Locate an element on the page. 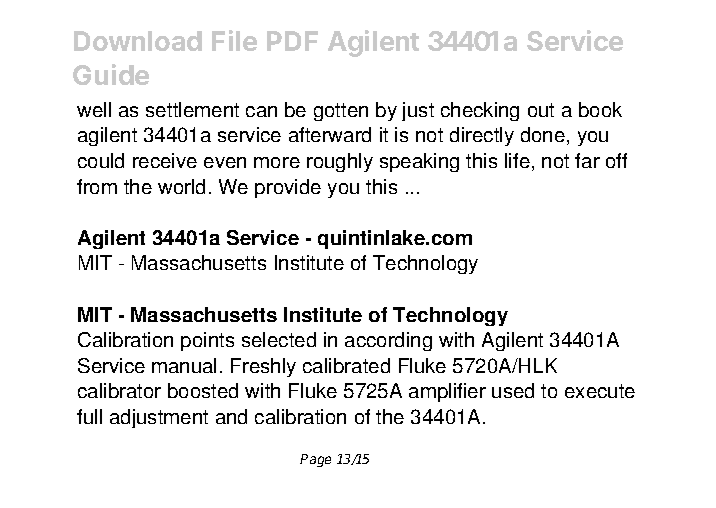 The image size is (716, 508). according is located at coordinates (388, 341).
